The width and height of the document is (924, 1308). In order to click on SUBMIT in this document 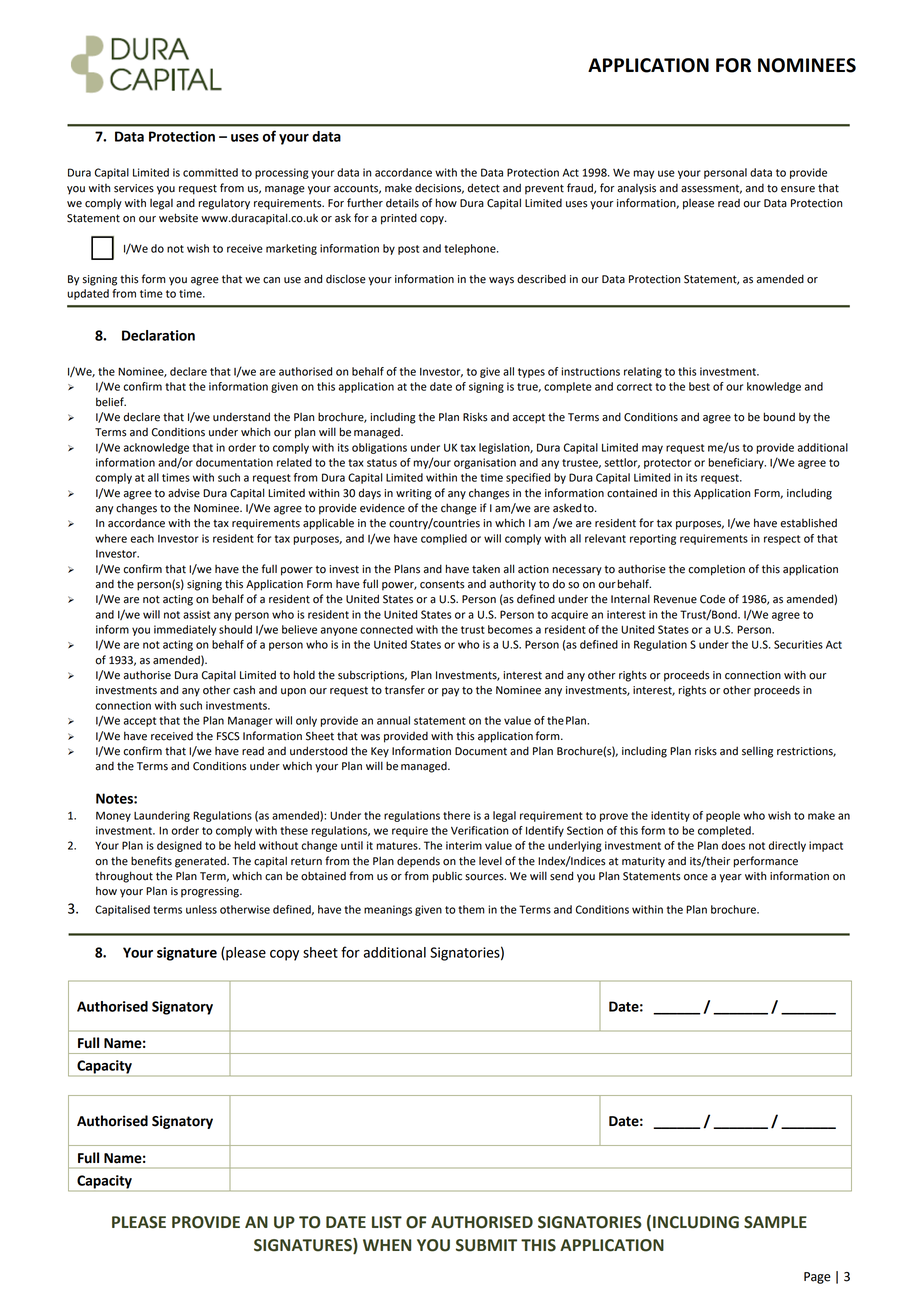, I will do `click(486, 1245)`.
